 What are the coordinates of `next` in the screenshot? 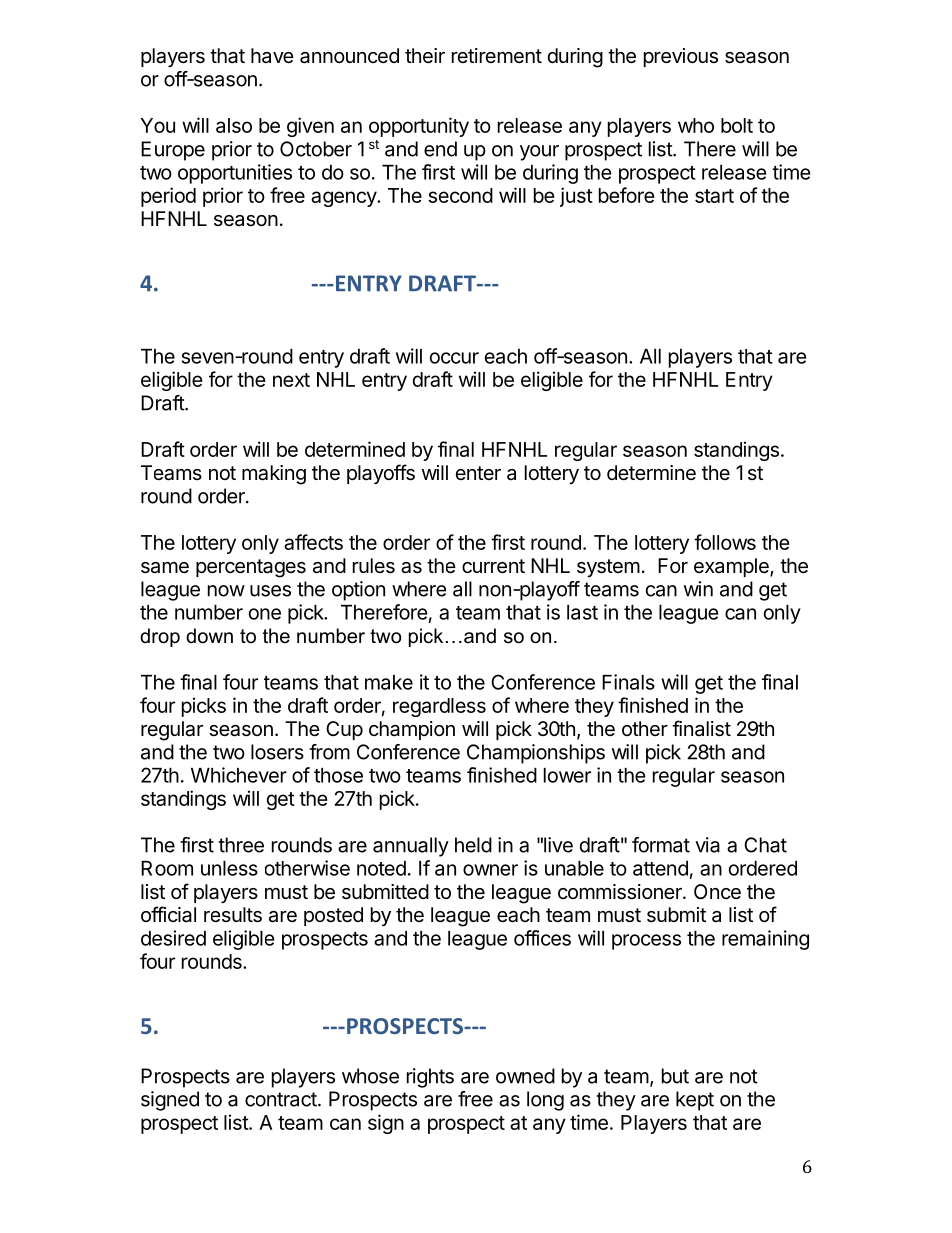 It's located at (291, 380).
